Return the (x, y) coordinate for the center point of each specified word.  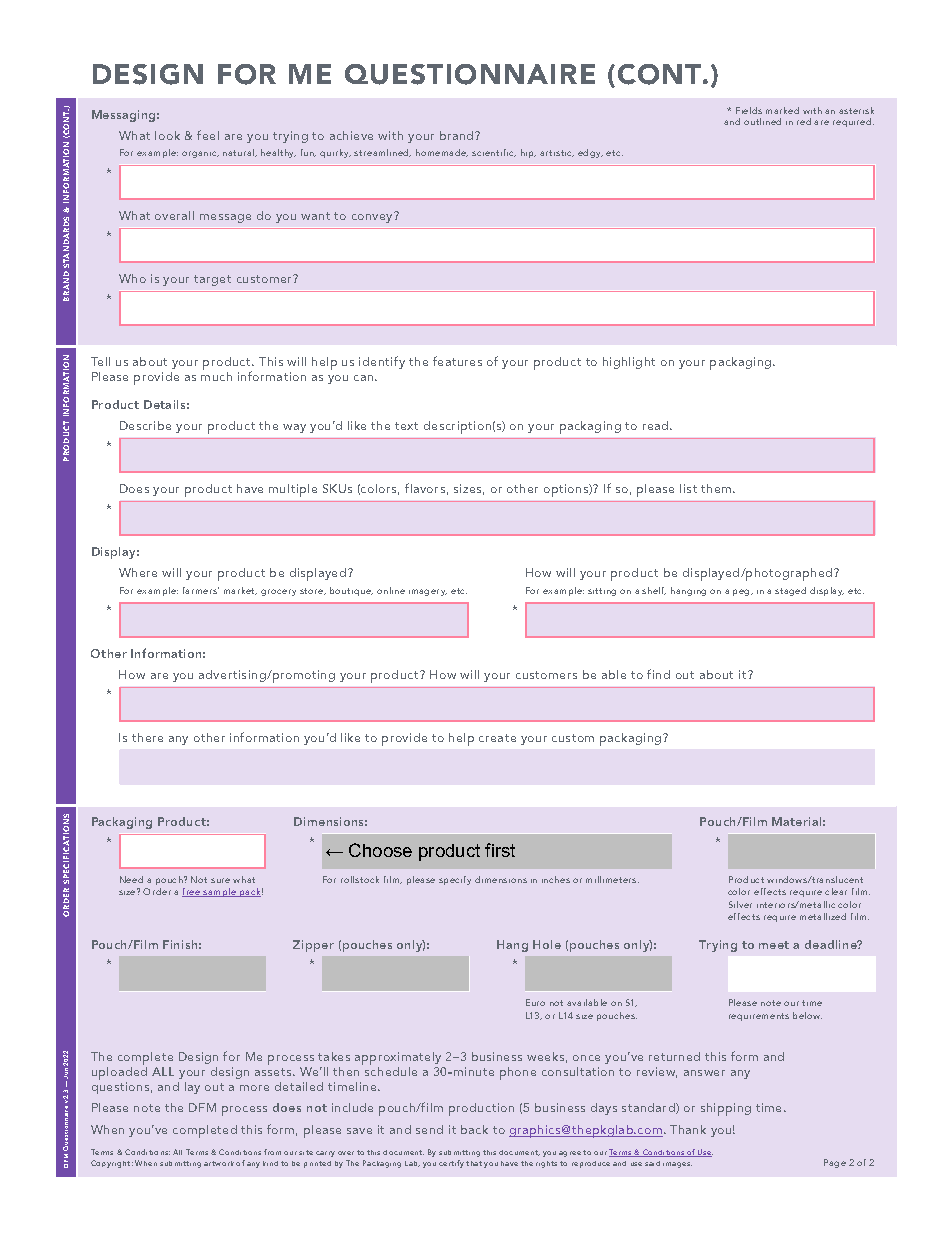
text (406, 426)
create (497, 738)
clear (836, 891)
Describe (145, 425)
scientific (494, 153)
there (147, 737)
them (717, 488)
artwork (219, 1163)
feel (208, 135)
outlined (762, 121)
